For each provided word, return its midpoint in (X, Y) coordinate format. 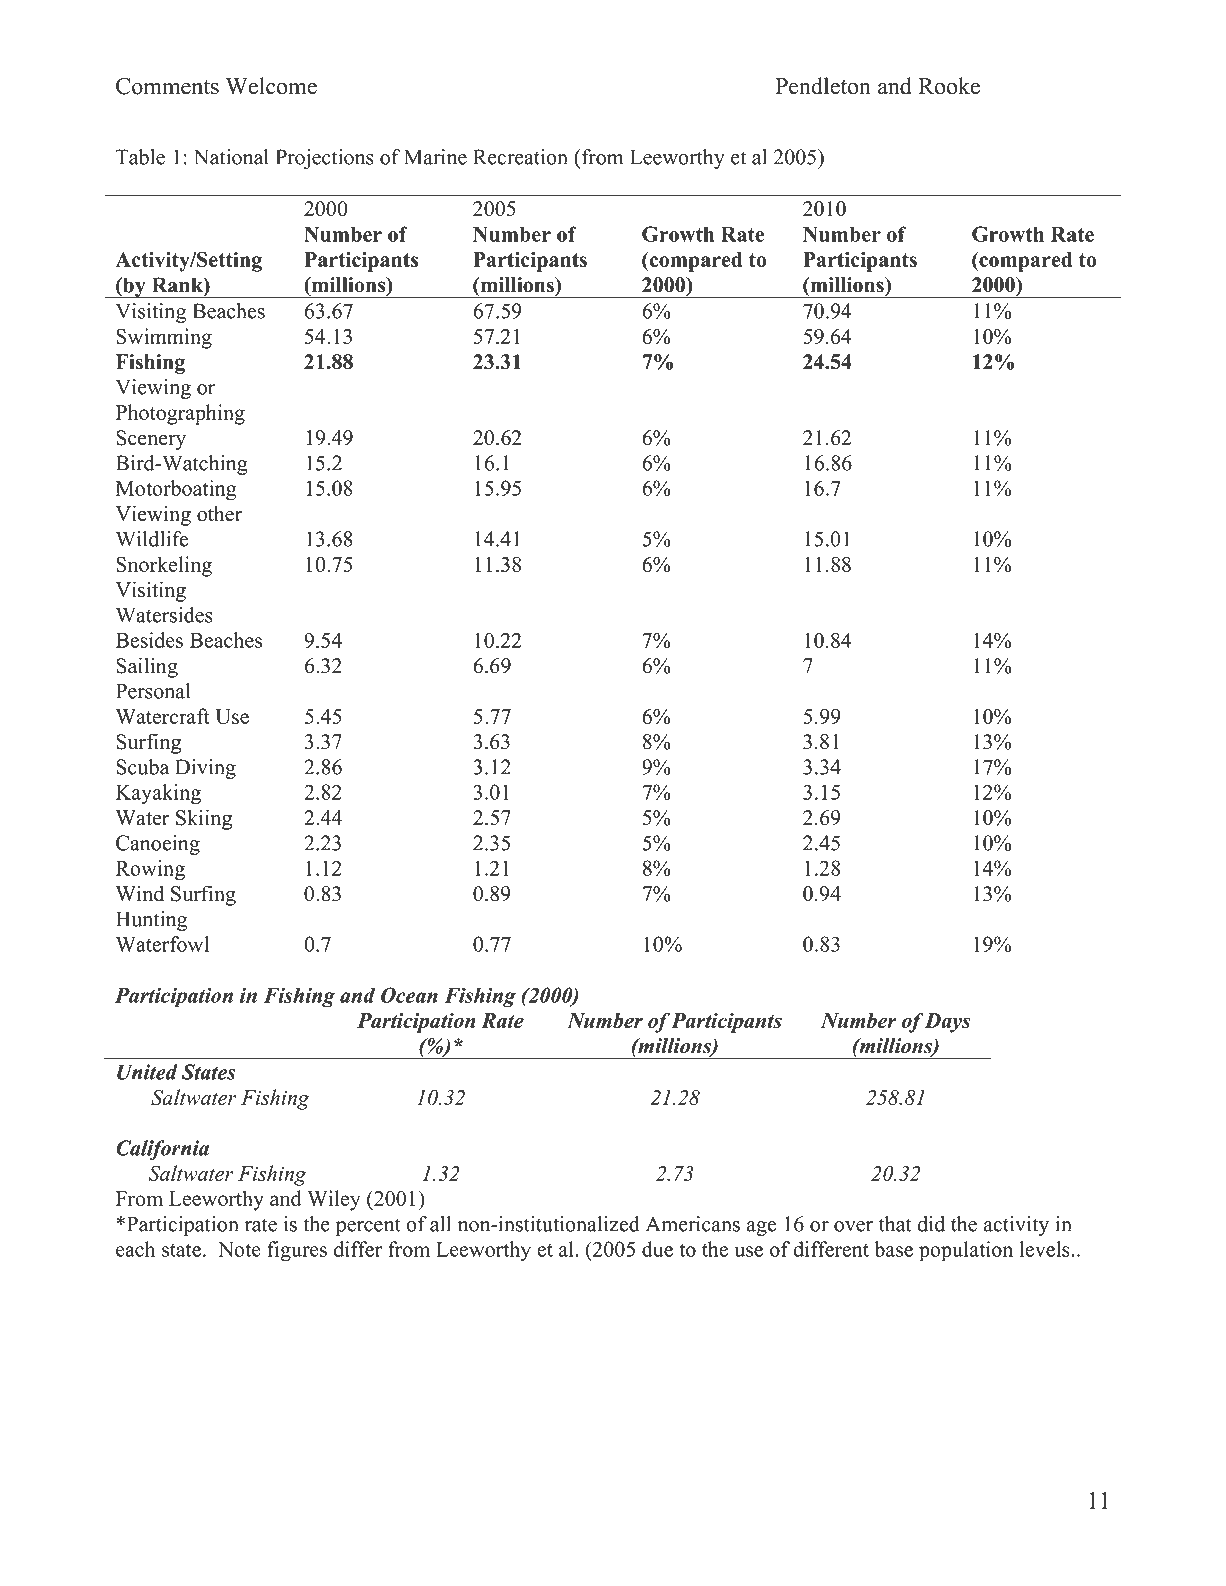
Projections (325, 159)
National (231, 157)
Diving (205, 769)
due (657, 1249)
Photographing (180, 414)
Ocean (409, 995)
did (931, 1224)
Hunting (151, 921)
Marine (435, 157)
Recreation (520, 157)
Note (239, 1249)
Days (947, 1023)
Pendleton (823, 86)
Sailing (147, 667)
